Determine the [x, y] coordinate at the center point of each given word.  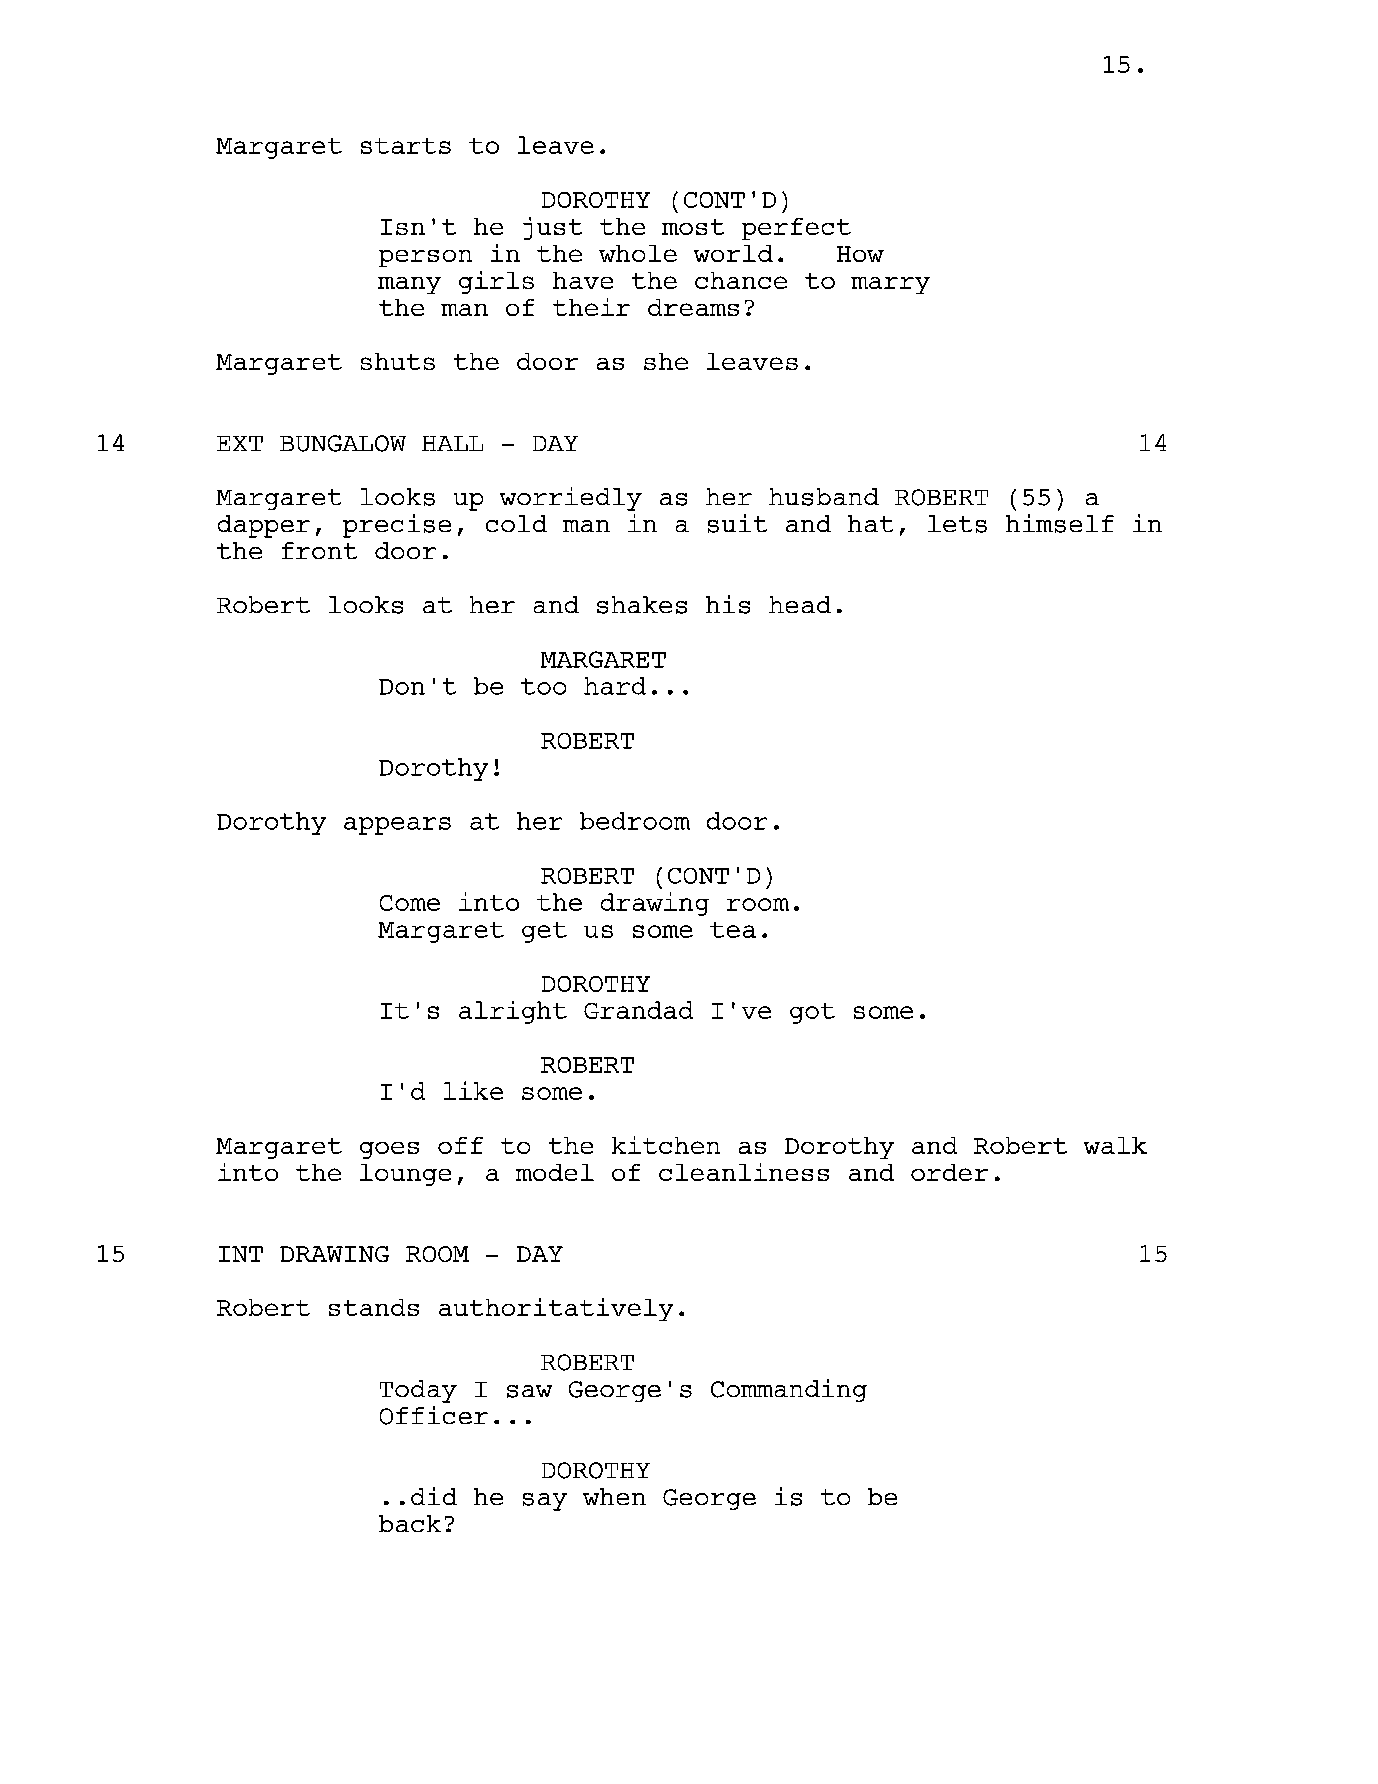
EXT [240, 443]
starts [406, 146]
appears [397, 826]
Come [410, 903]
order [949, 1172]
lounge [405, 1175]
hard [615, 686]
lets [957, 524]
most [693, 227]
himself [1060, 523]
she [666, 361]
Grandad [638, 1010]
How [860, 254]
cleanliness [744, 1172]
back [410, 1523]
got [812, 1013]
